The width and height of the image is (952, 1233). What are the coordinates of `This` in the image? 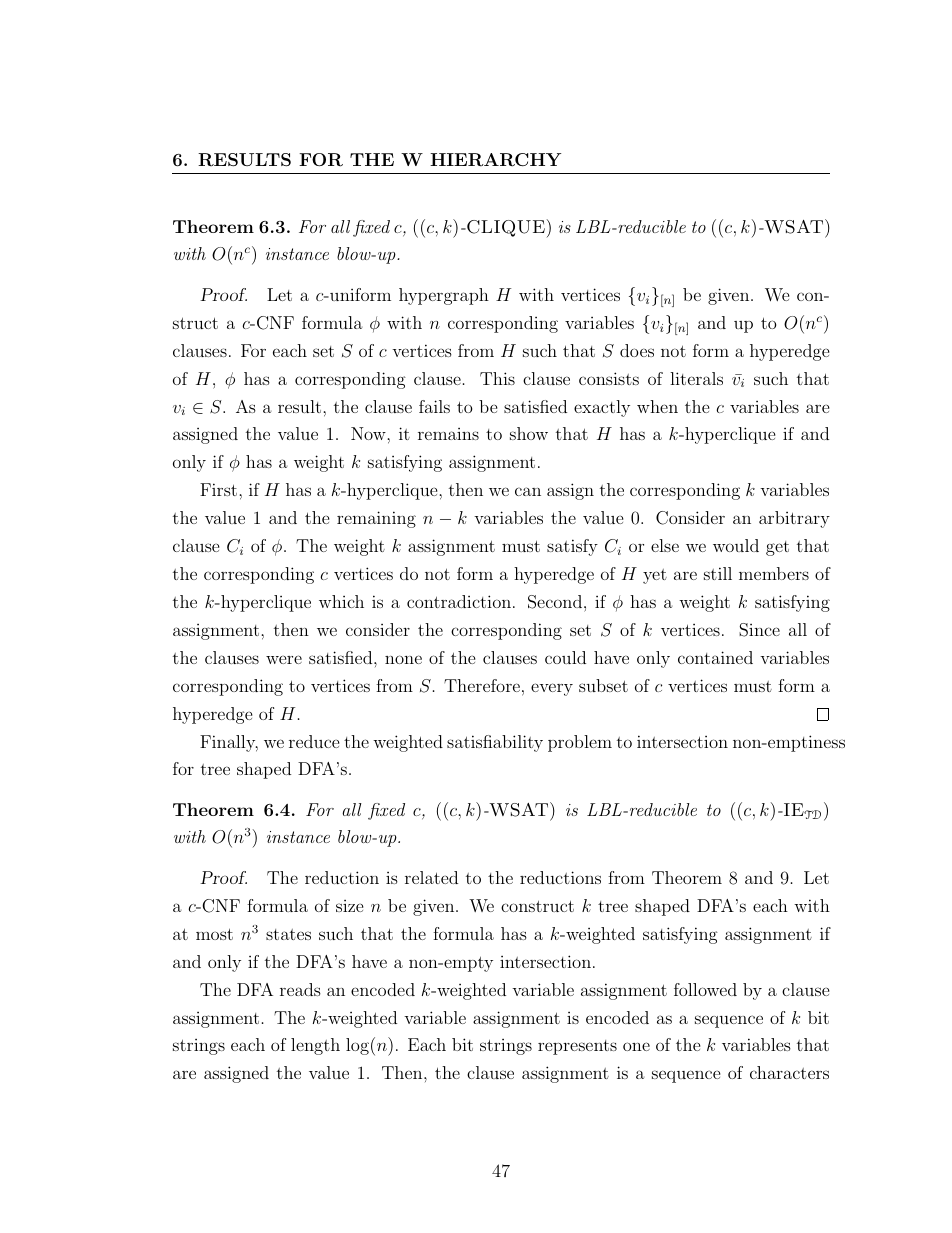 It's located at (497, 378).
